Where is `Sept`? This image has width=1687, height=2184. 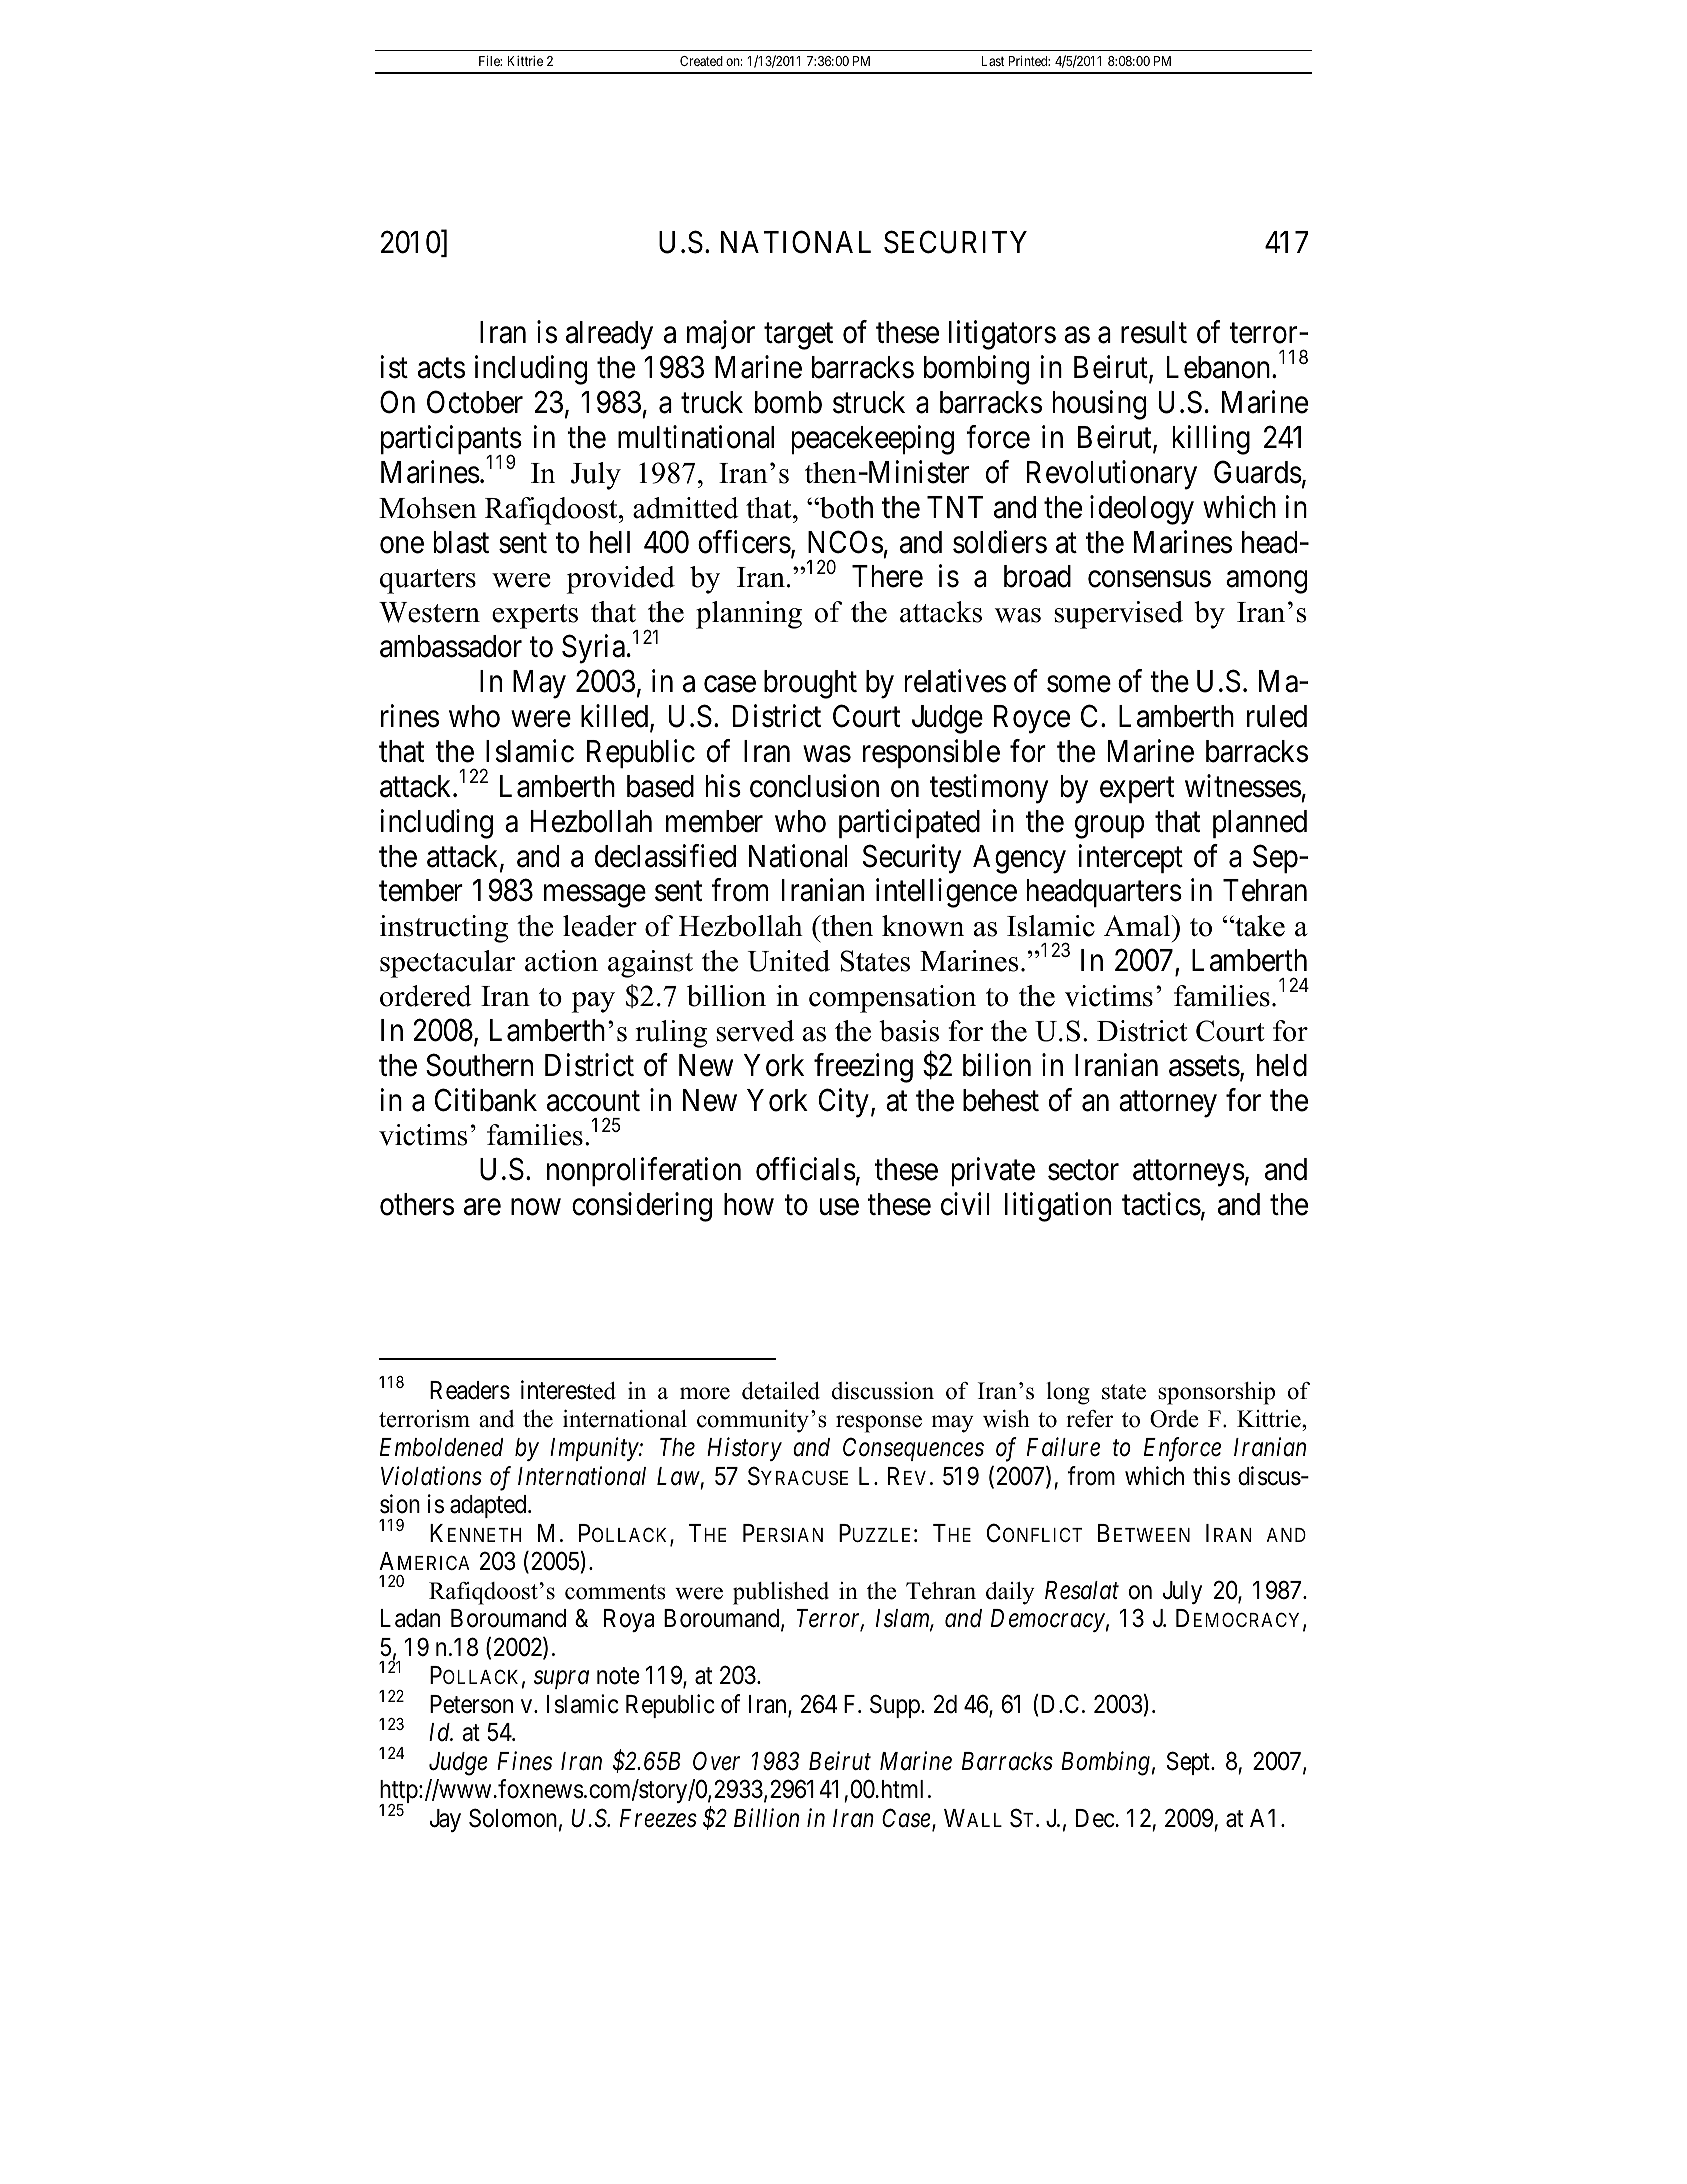 Sept is located at coordinates (1189, 1763).
